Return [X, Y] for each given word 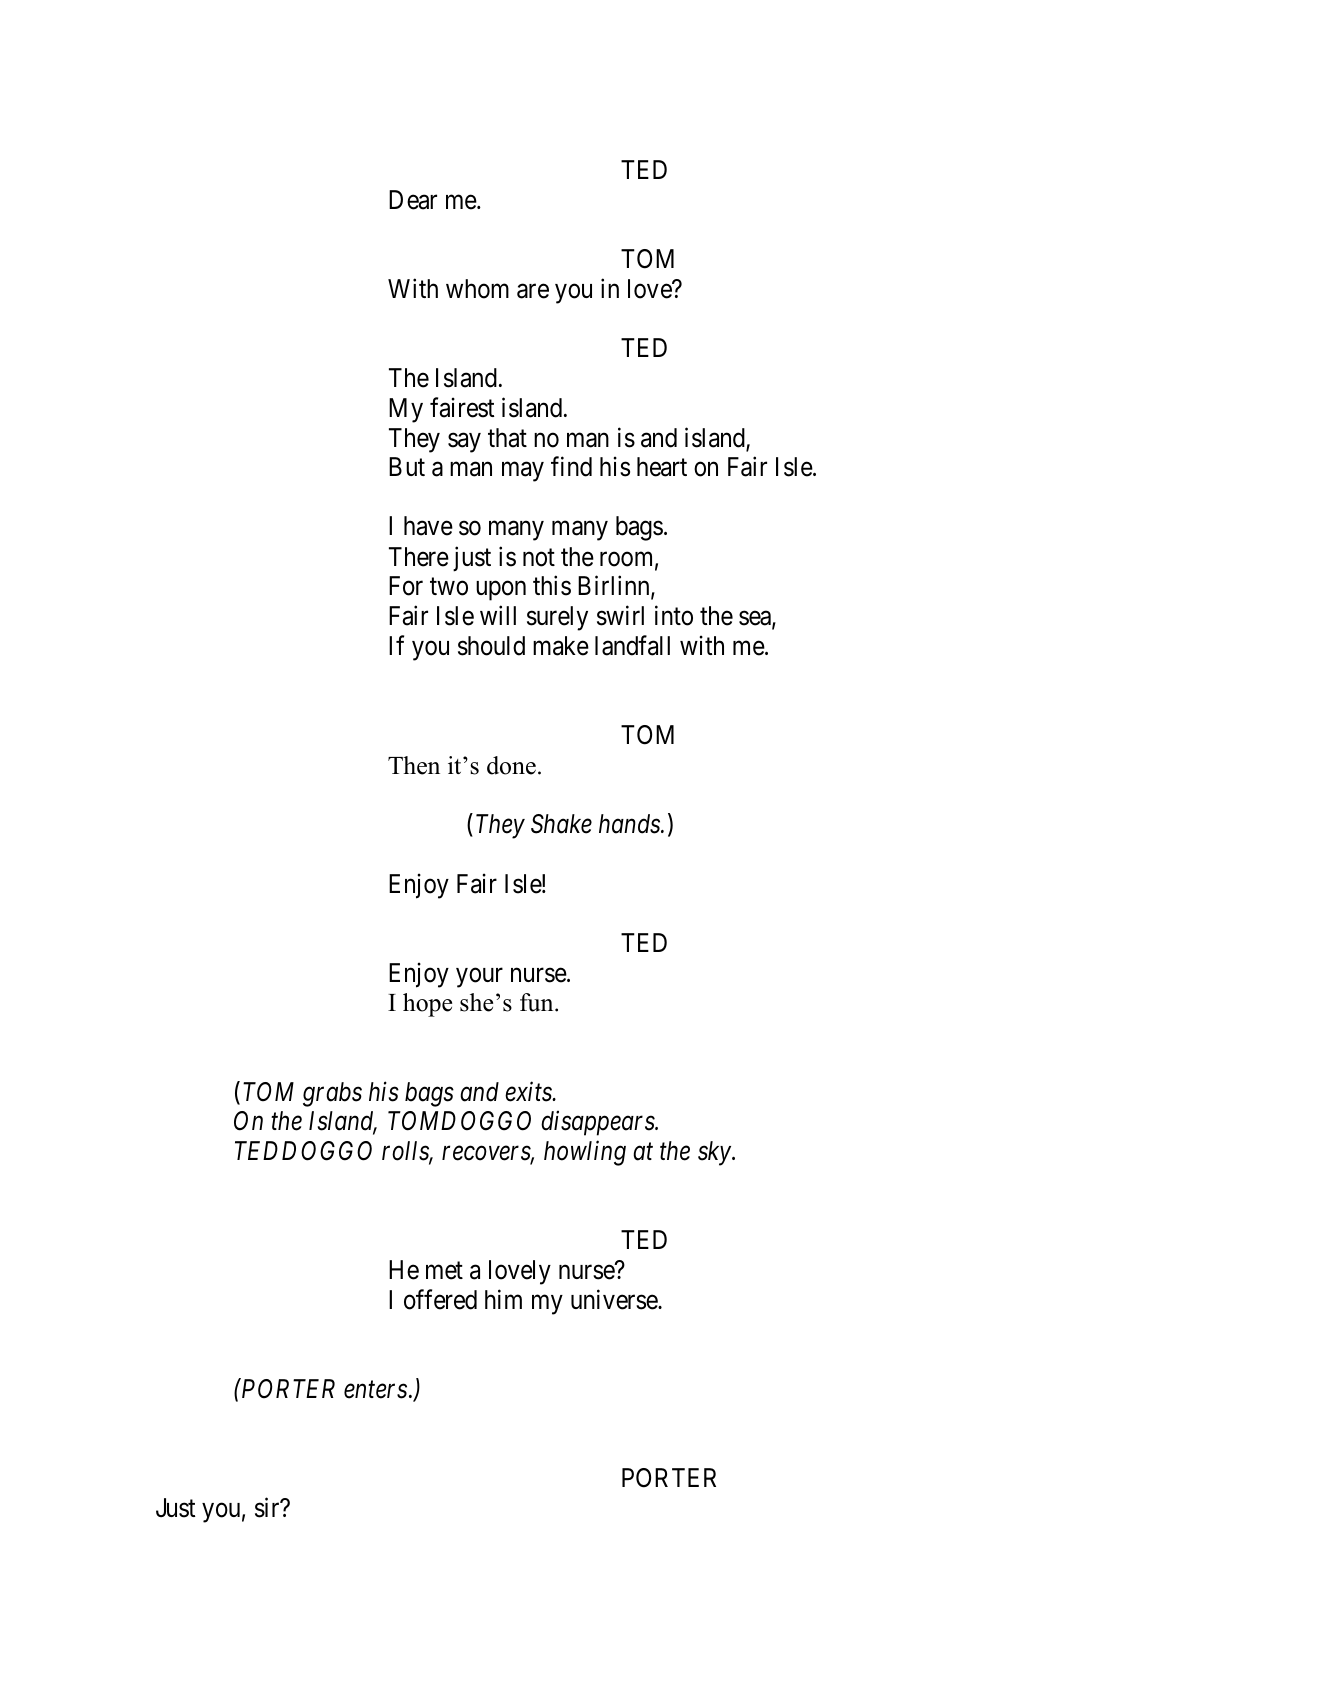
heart [662, 467]
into [674, 615]
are [533, 291]
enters [375, 1390]
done [511, 765]
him [503, 1299]
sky [714, 1153]
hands [630, 824]
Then [414, 765]
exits [529, 1092]
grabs [332, 1094]
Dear [413, 200]
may [523, 472]
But [407, 466]
